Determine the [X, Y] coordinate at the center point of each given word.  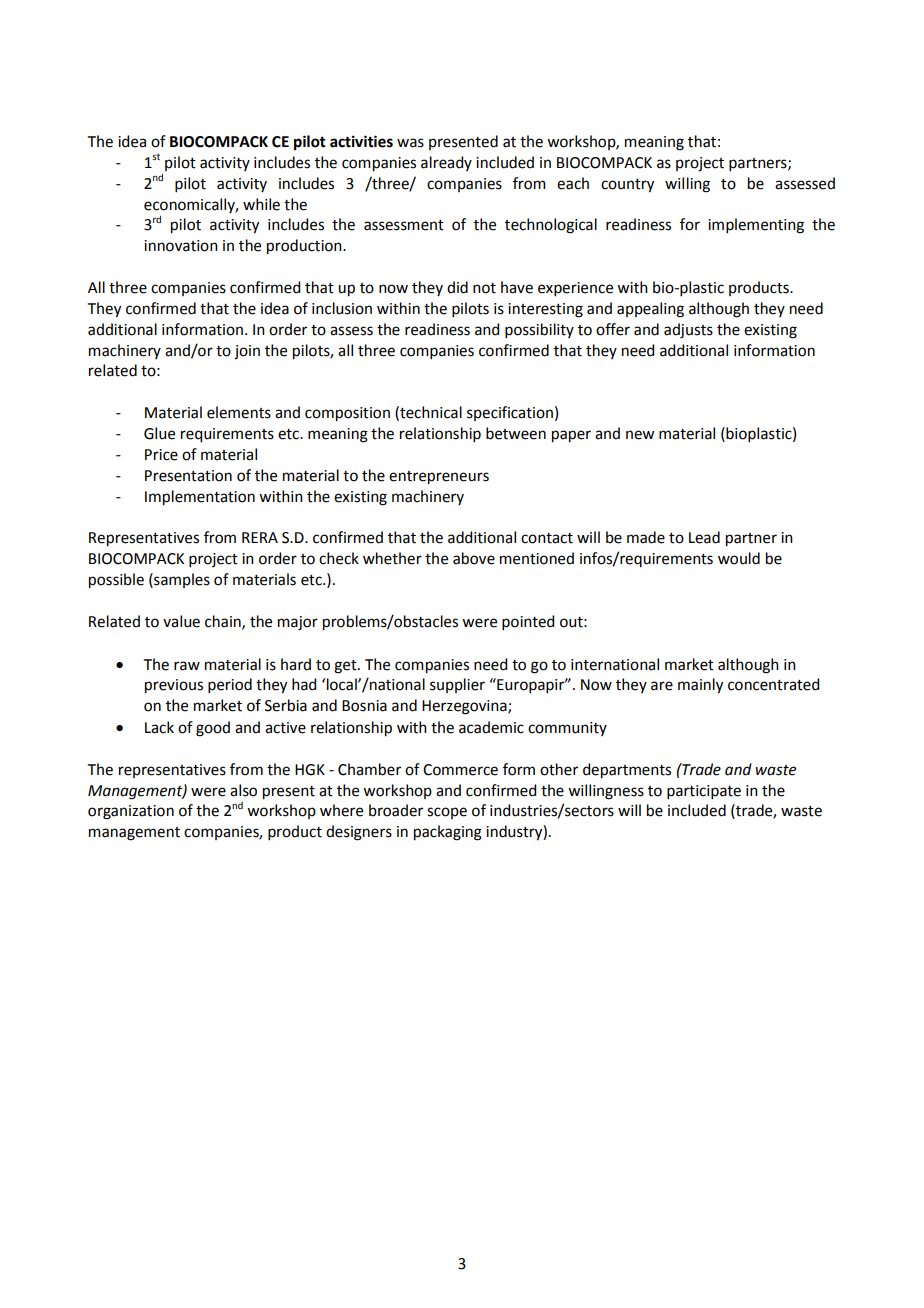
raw [187, 666]
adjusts [688, 331]
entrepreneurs [439, 478]
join [247, 352]
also [243, 790]
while [261, 204]
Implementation [200, 498]
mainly [700, 686]
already [446, 163]
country [627, 186]
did [457, 287]
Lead [704, 537]
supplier [457, 685]
